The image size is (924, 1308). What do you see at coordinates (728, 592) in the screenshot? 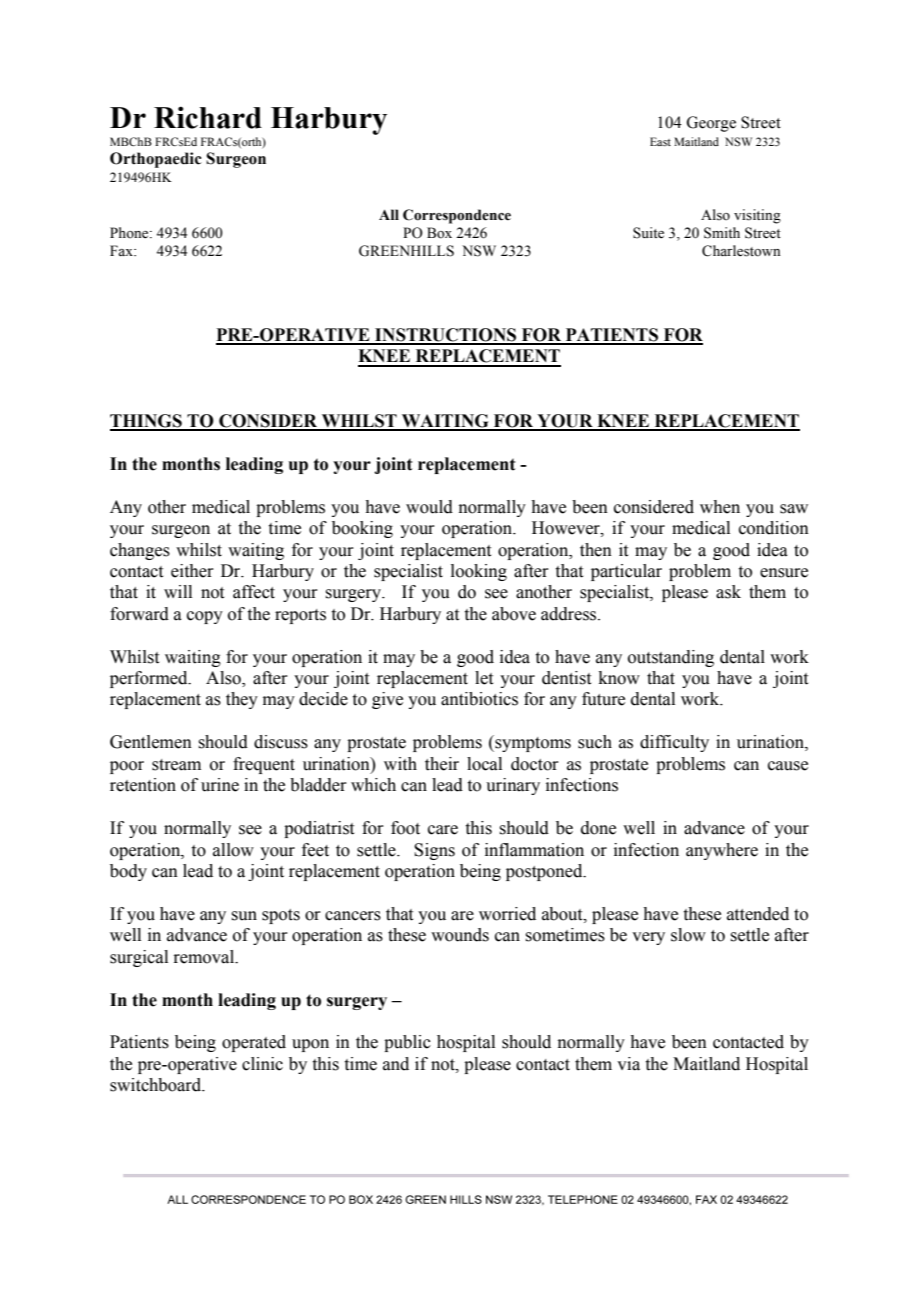
I see `ask` at bounding box center [728, 592].
